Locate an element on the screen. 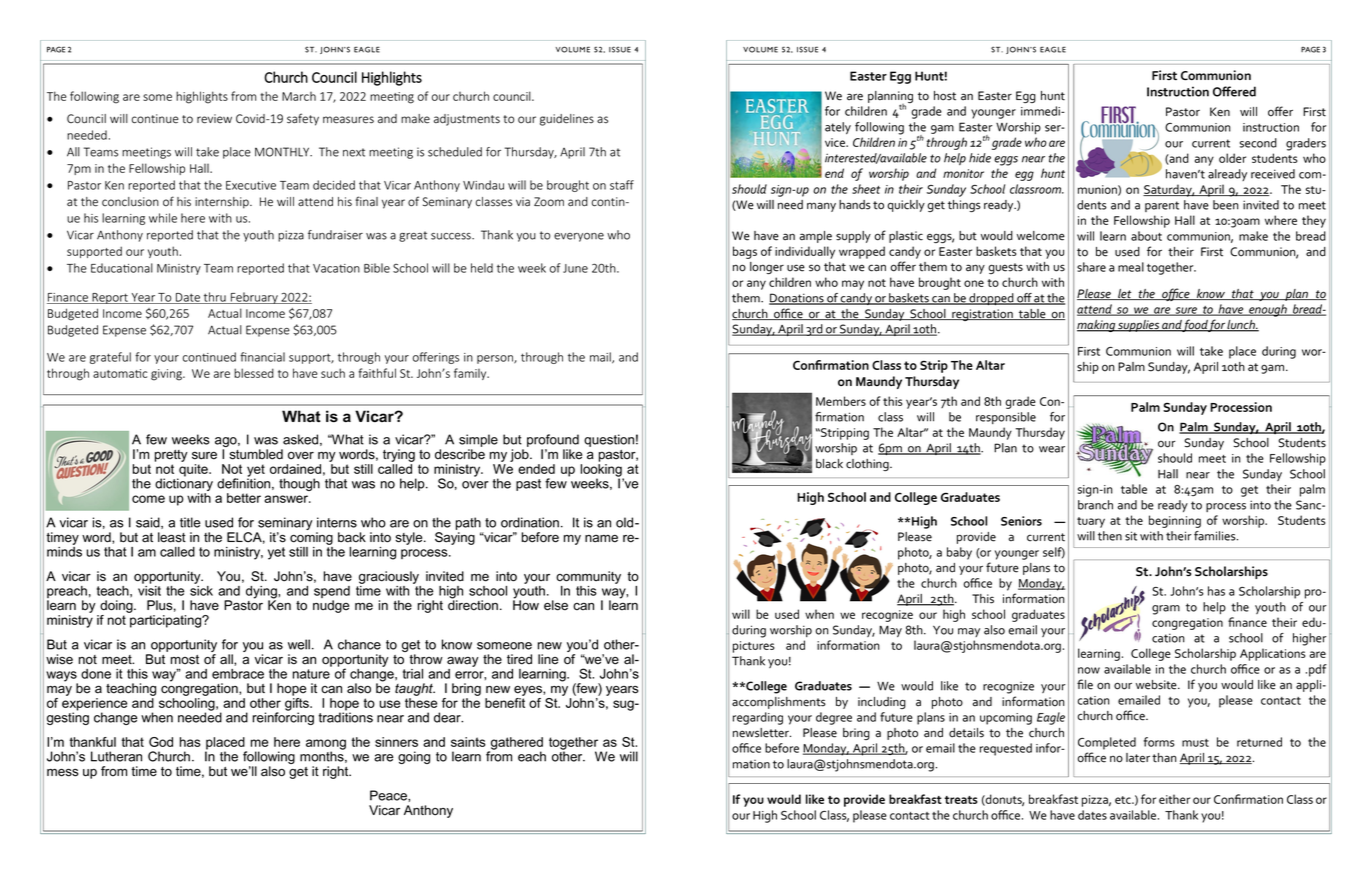 The width and height of the screenshot is (1372, 887). Lutheran is located at coordinates (116, 756).
